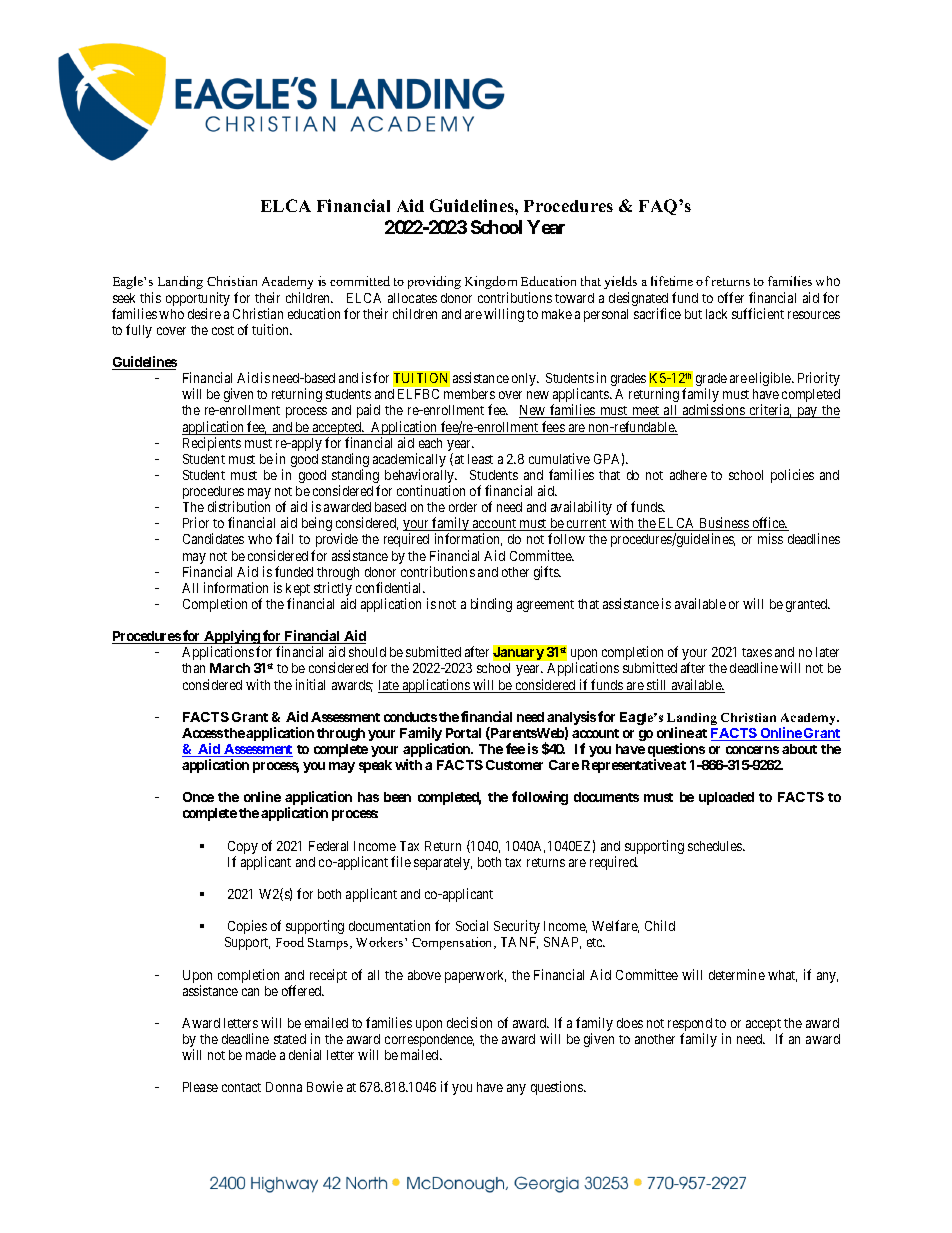 This document has width=952, height=1233. What do you see at coordinates (198, 300) in the document?
I see `opportunity` at bounding box center [198, 300].
